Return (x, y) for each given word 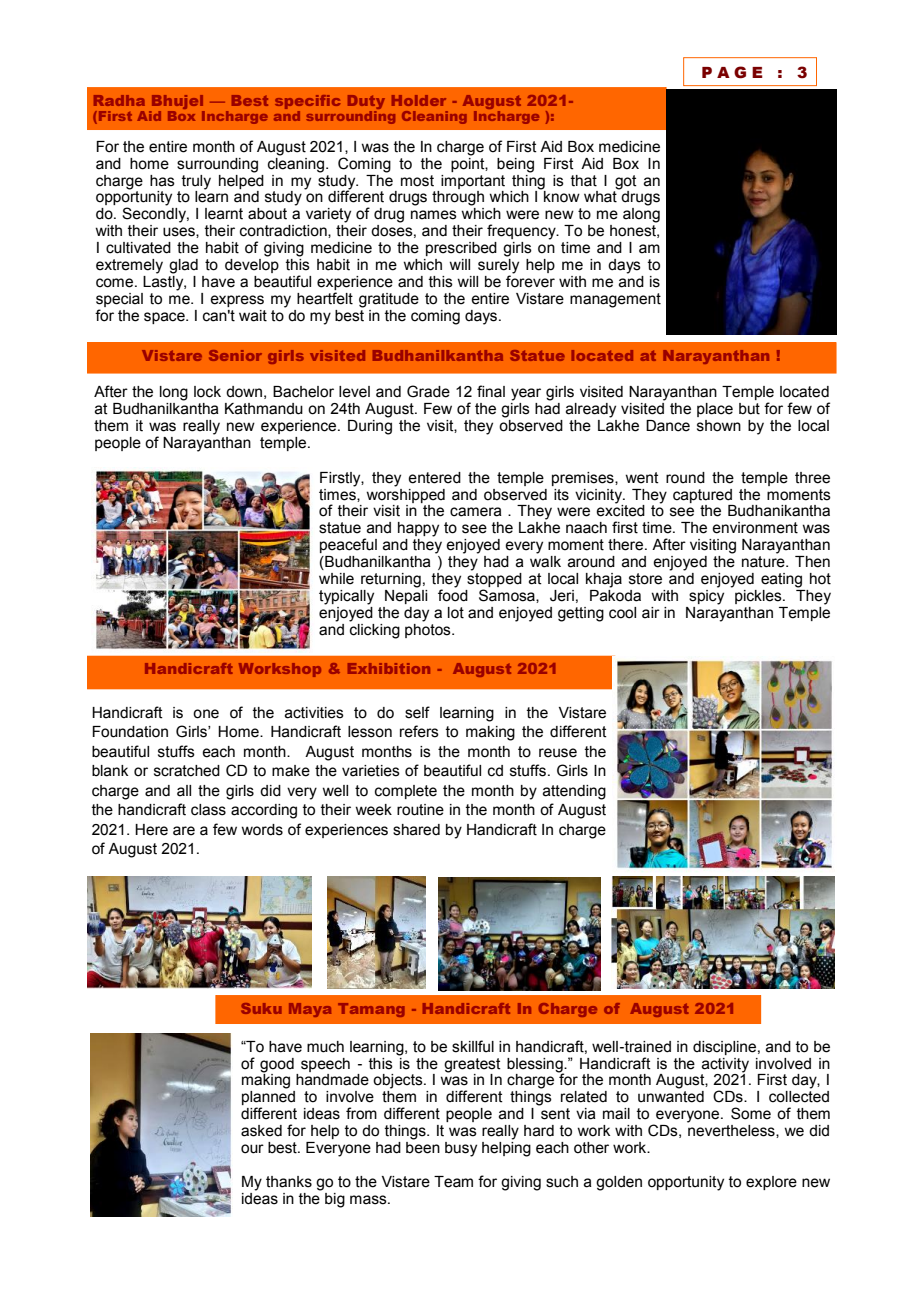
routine (420, 810)
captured (702, 496)
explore (771, 1183)
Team (453, 1182)
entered (434, 478)
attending (574, 792)
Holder (419, 100)
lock (207, 392)
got (626, 182)
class (208, 810)
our (252, 1149)
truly (196, 182)
